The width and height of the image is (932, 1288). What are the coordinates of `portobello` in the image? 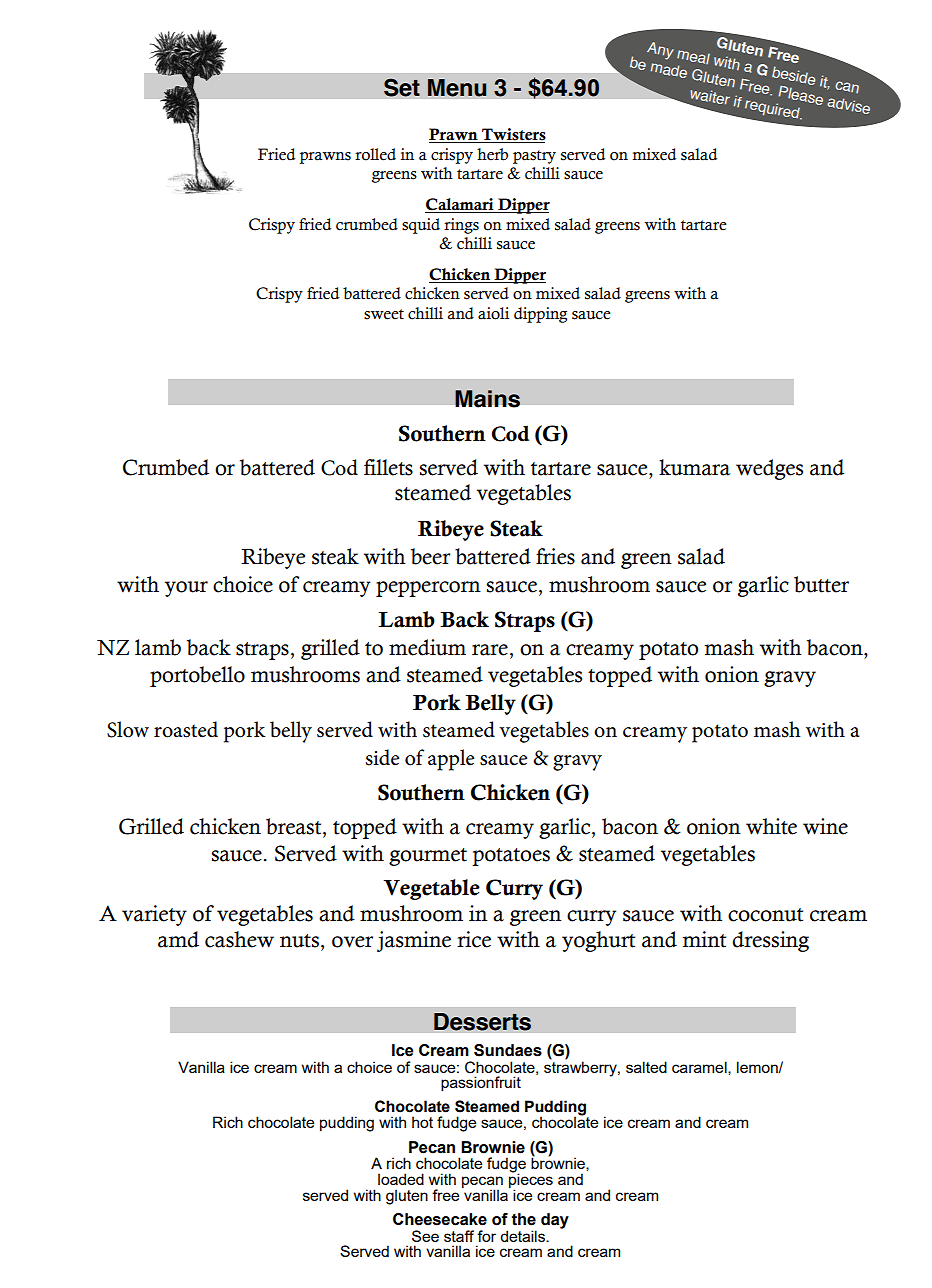 It's located at (197, 676).
